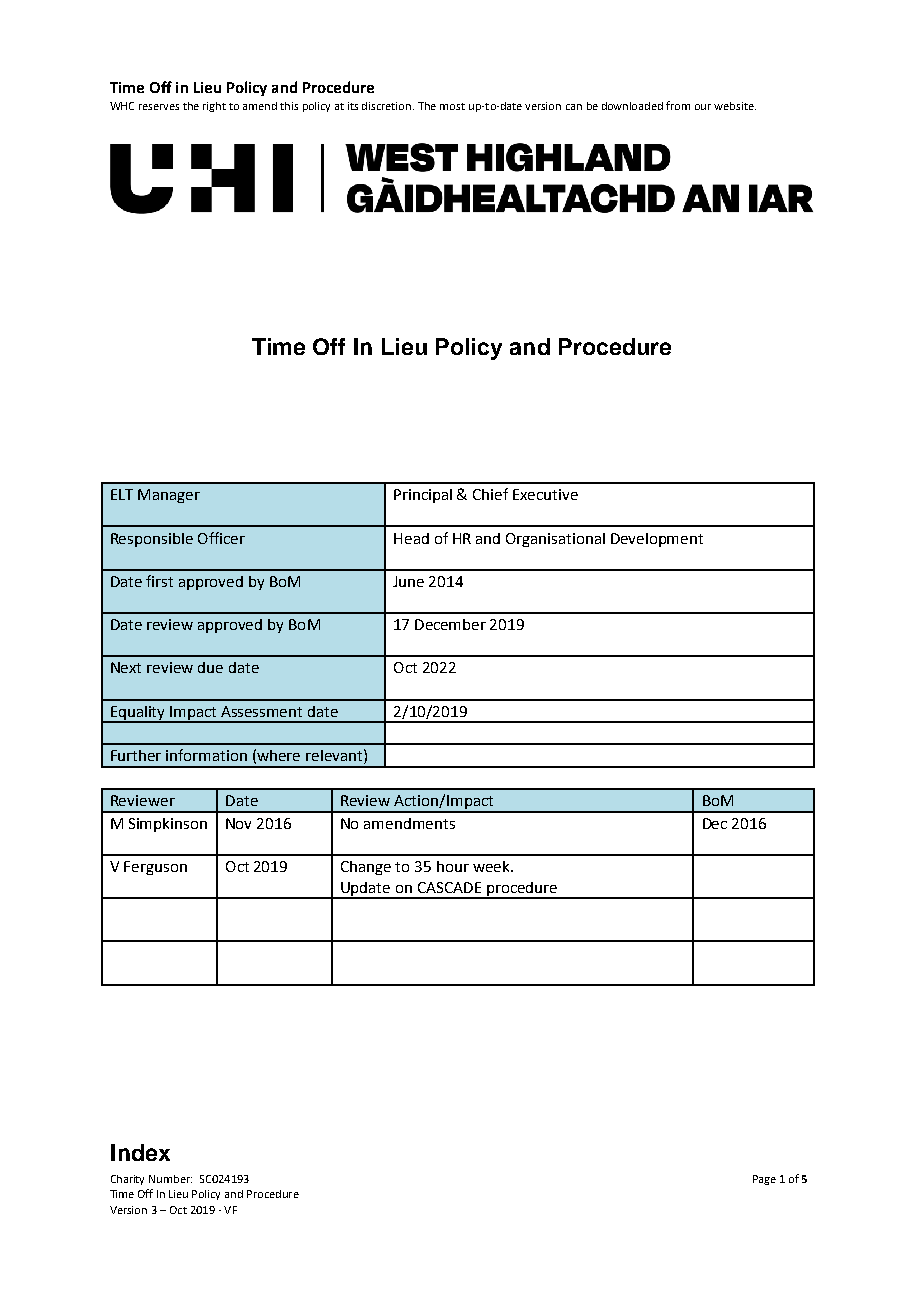 This screenshot has width=924, height=1308. What do you see at coordinates (170, 1179) in the screenshot?
I see `Number` at bounding box center [170, 1179].
